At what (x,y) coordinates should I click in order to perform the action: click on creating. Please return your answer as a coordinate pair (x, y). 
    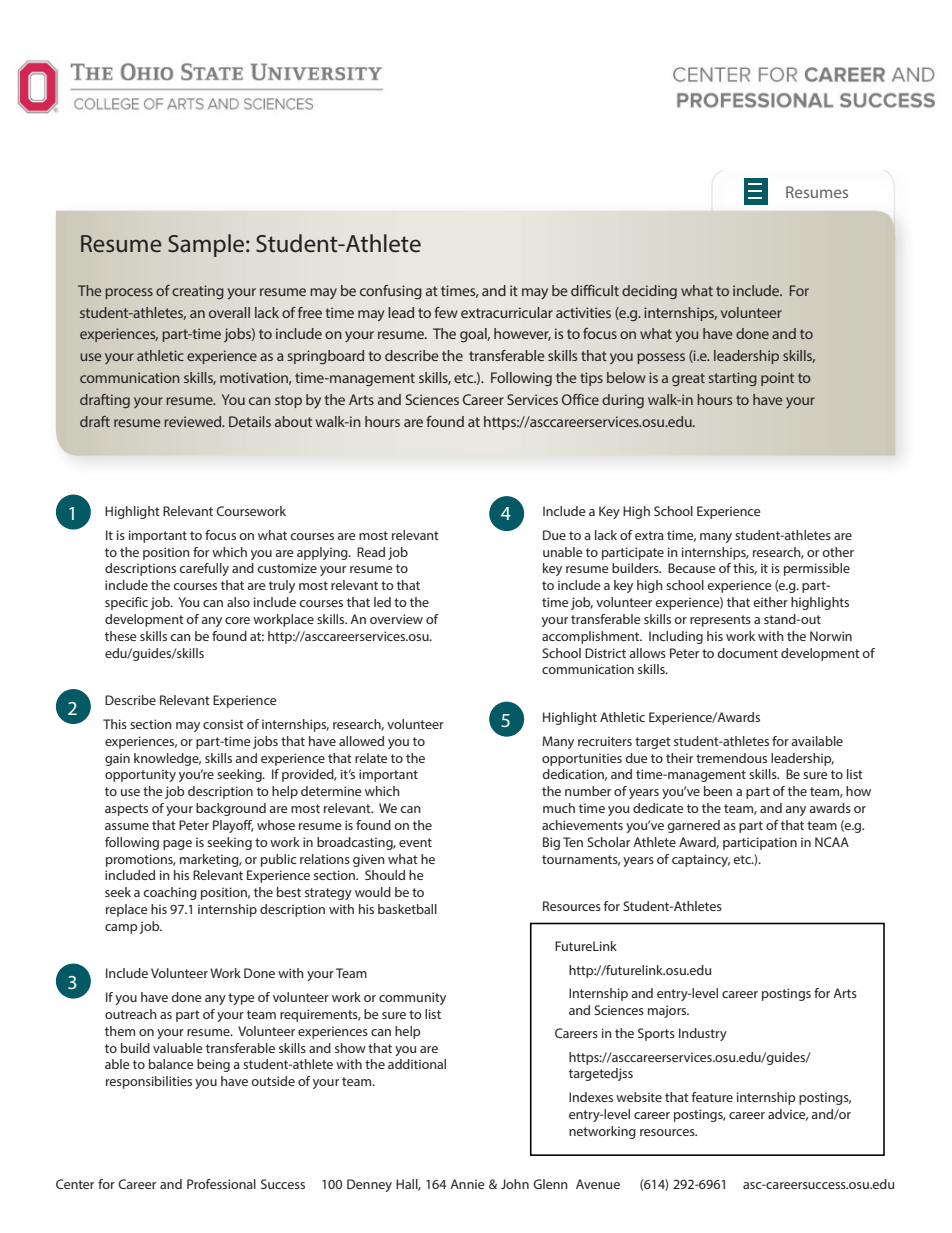
    Looking at the image, I should click on (198, 292).
